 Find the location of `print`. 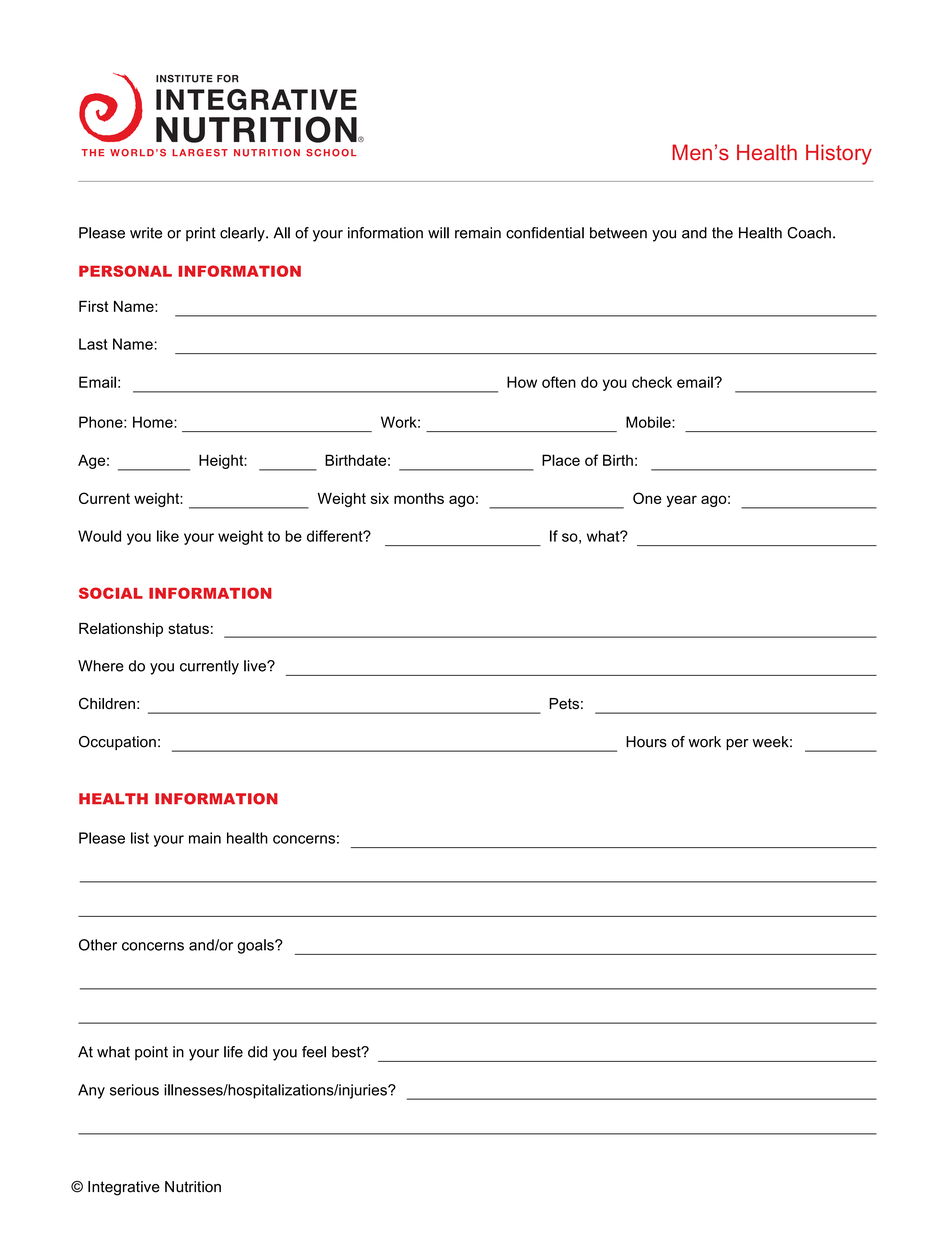

print is located at coordinates (201, 234).
